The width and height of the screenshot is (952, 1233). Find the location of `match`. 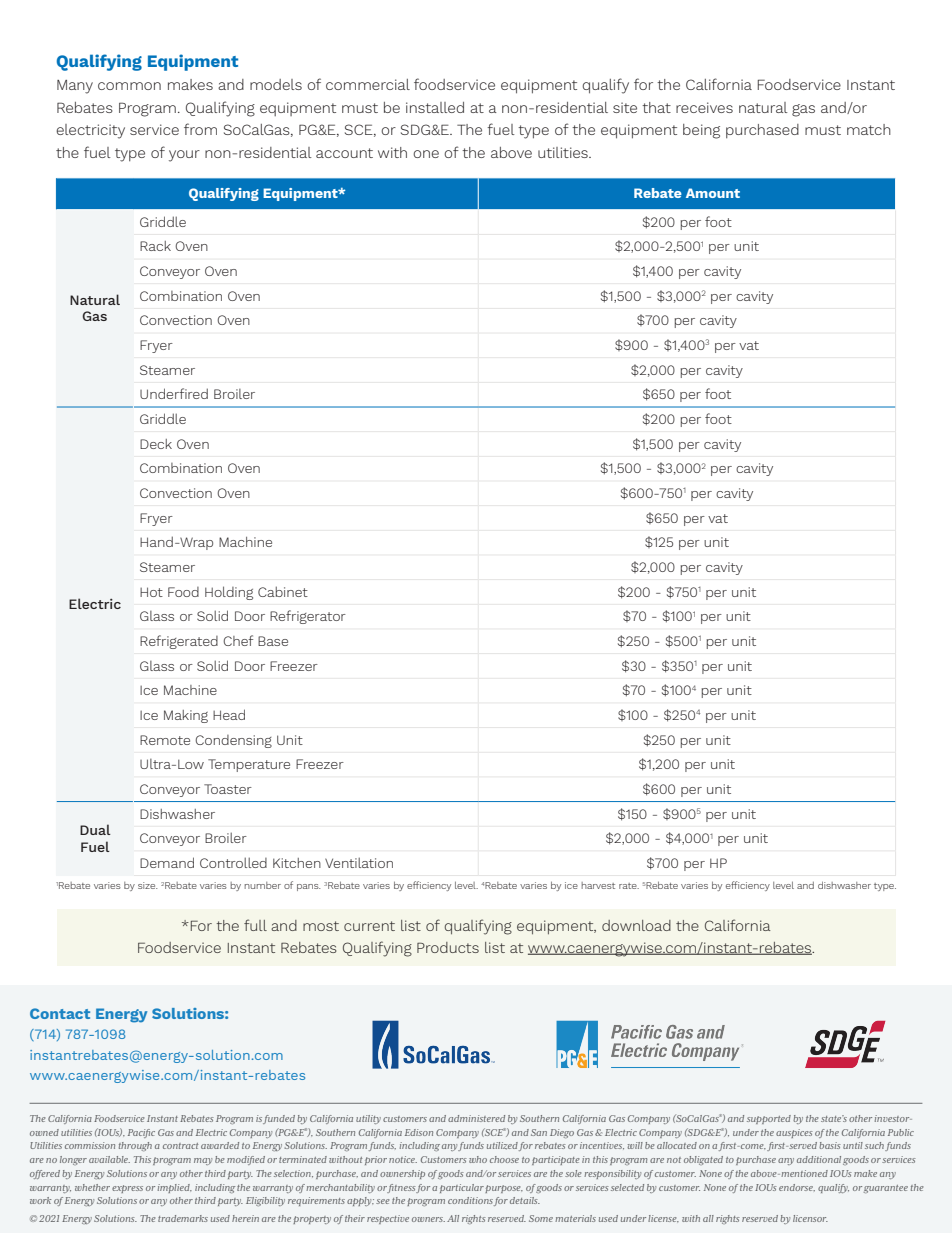

match is located at coordinates (869, 129).
